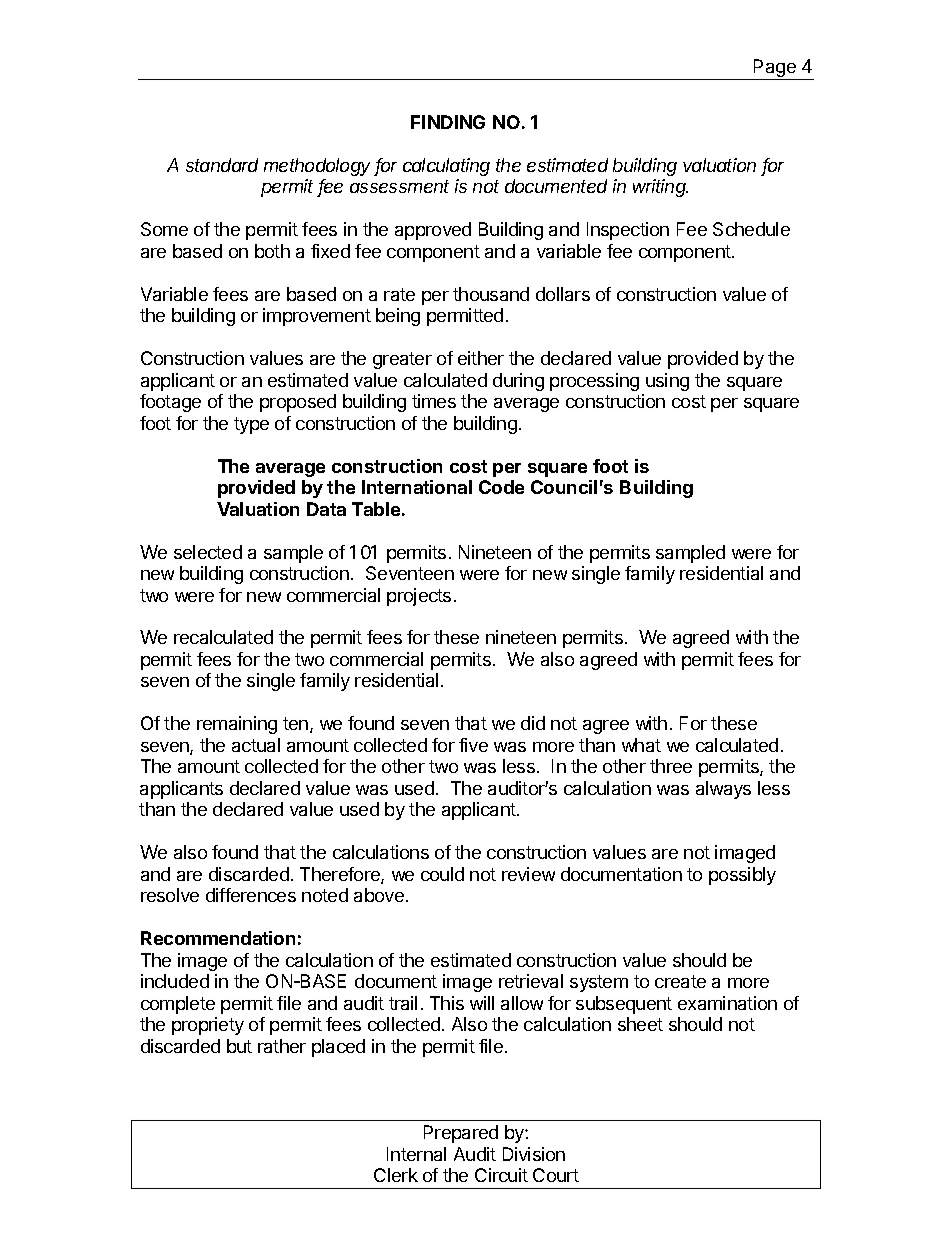 Image resolution: width=952 pixels, height=1233 pixels. Describe the element at coordinates (667, 382) in the screenshot. I see `using` at that location.
